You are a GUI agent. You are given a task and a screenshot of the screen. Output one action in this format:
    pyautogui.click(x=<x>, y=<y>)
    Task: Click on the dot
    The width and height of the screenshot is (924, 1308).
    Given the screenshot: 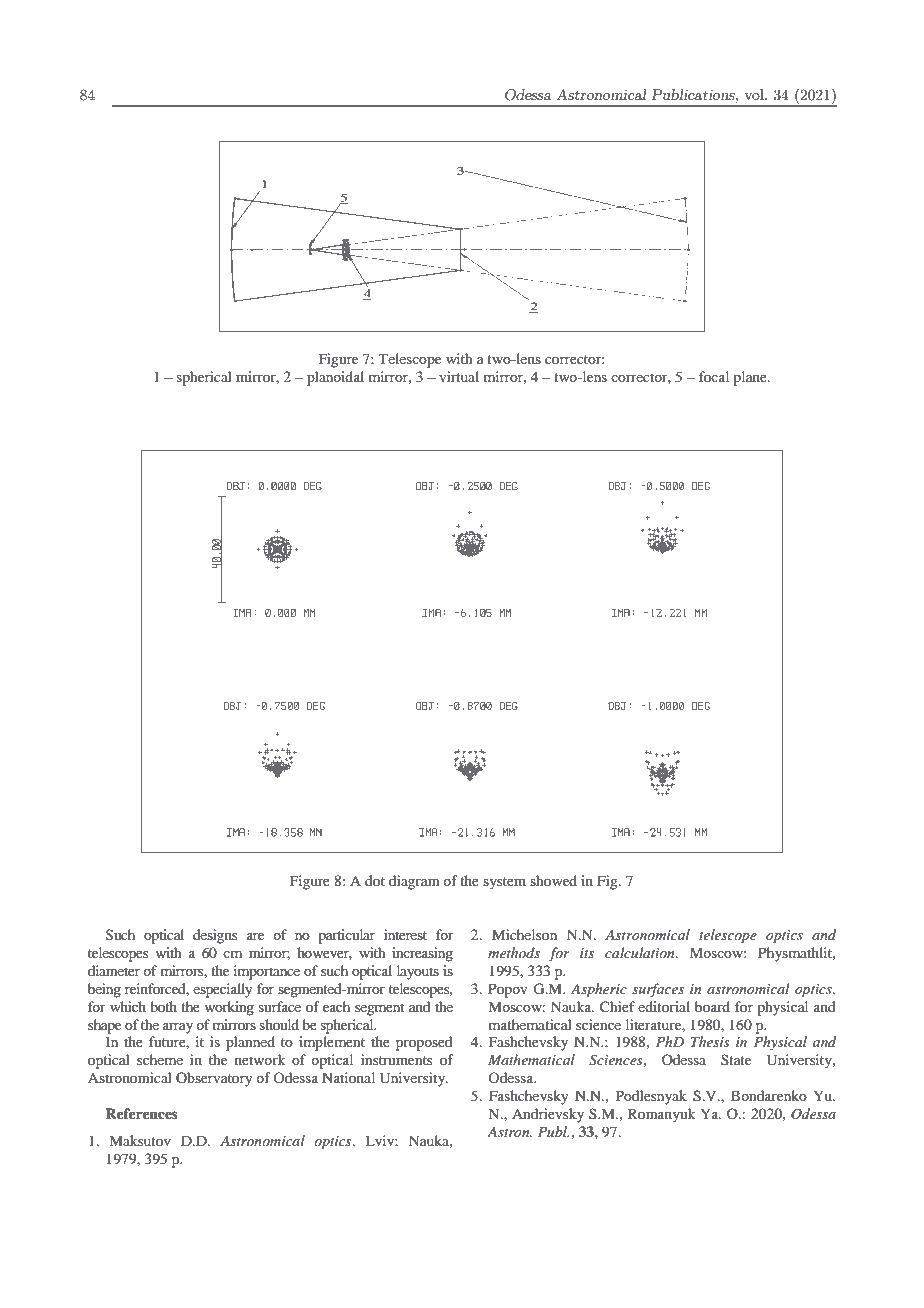 What is the action you would take?
    pyautogui.click(x=375, y=880)
